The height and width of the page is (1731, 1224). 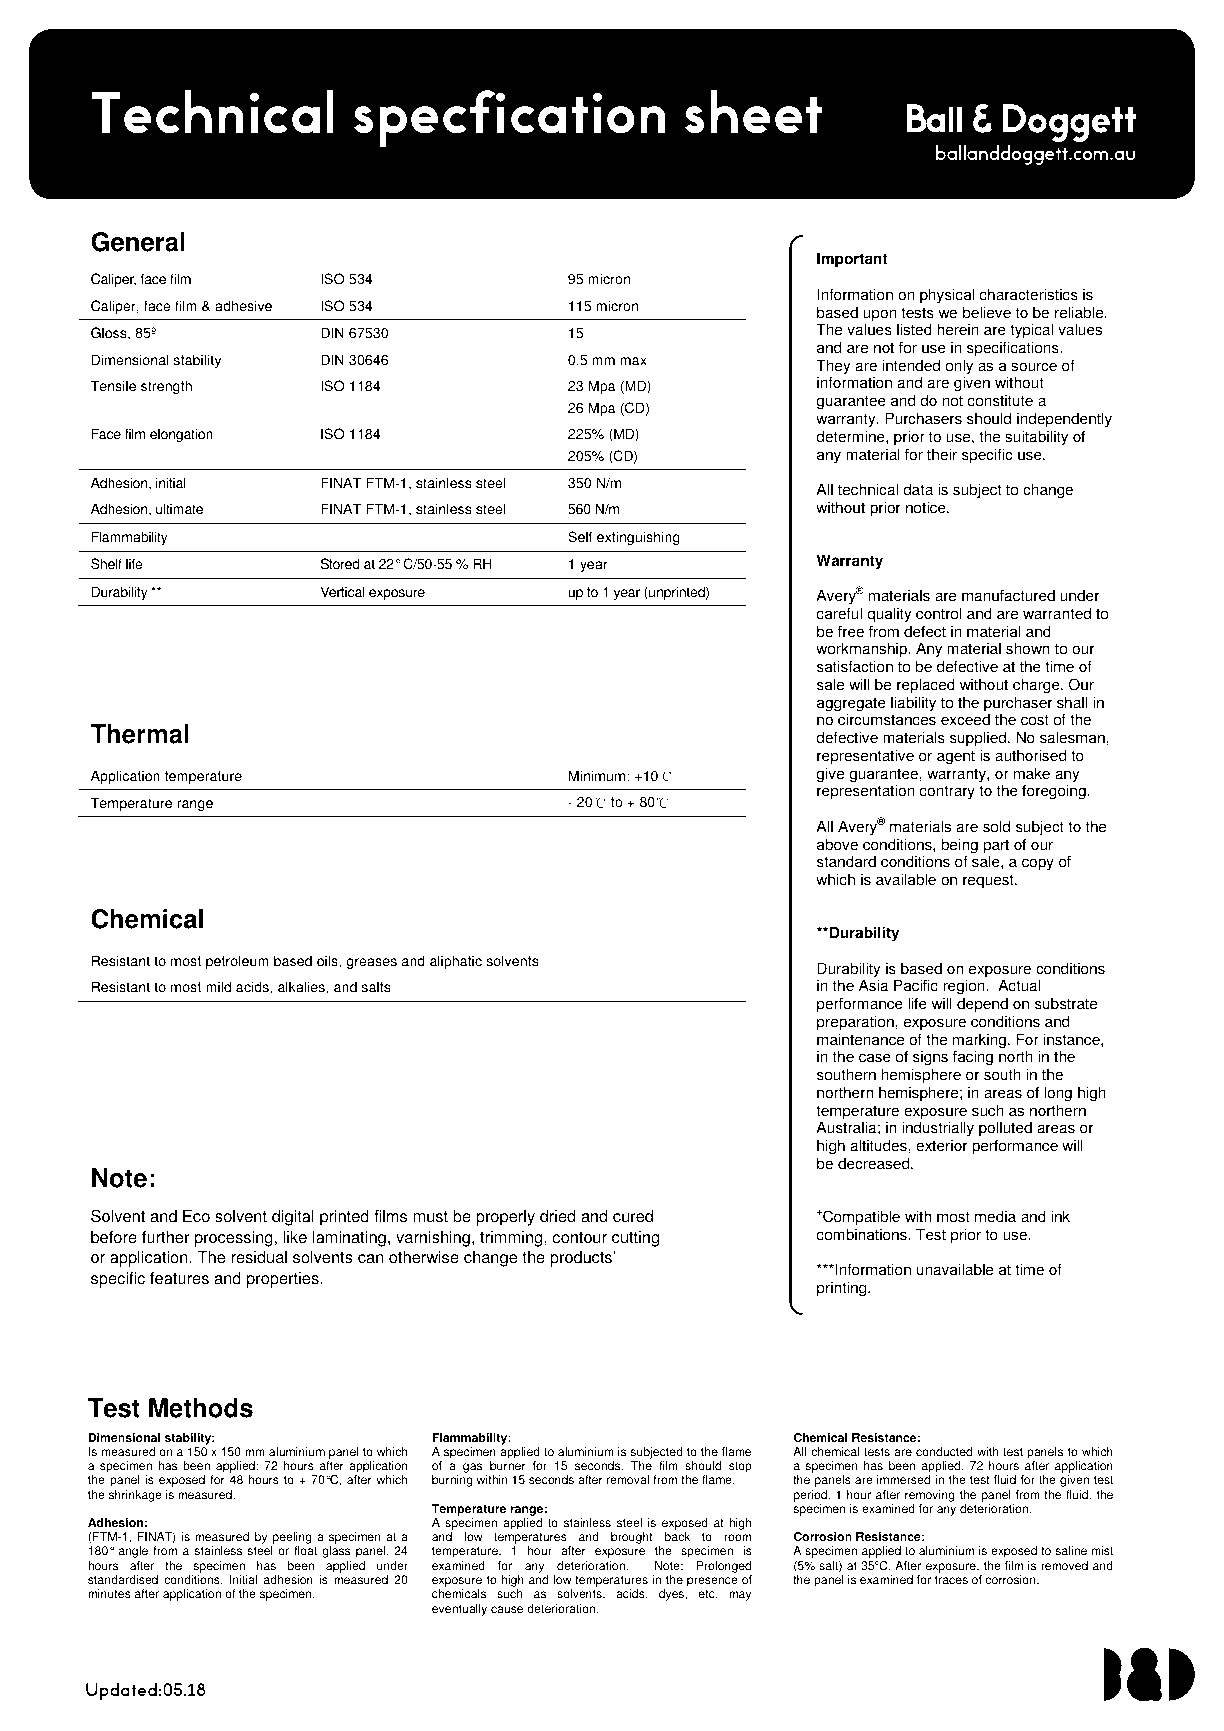 What do you see at coordinates (939, 613) in the page?
I see `control` at bounding box center [939, 613].
